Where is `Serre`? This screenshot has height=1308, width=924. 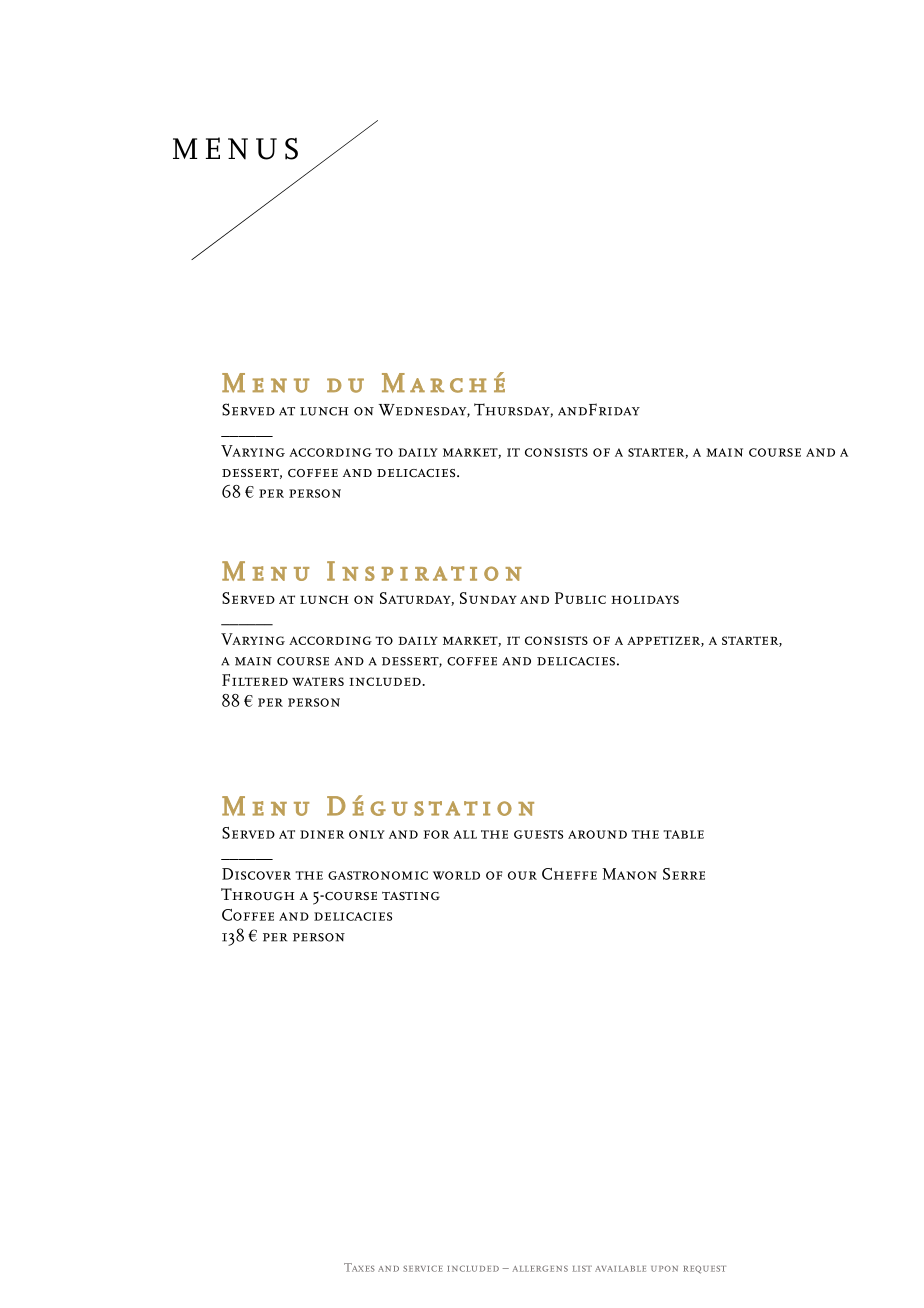
Serre is located at coordinates (684, 874).
